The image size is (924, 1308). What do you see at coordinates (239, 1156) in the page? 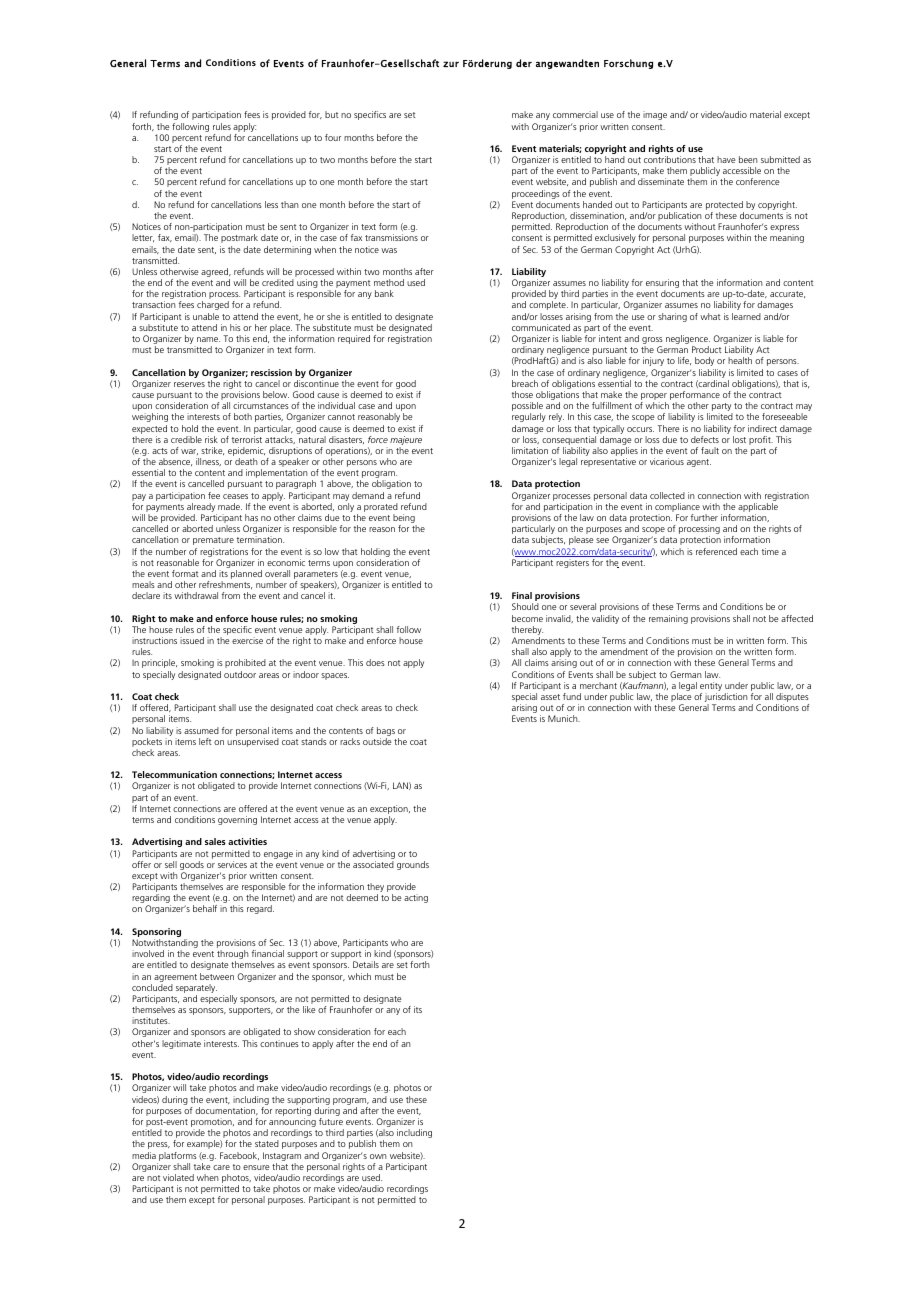
I see `Facebook` at bounding box center [239, 1156].
